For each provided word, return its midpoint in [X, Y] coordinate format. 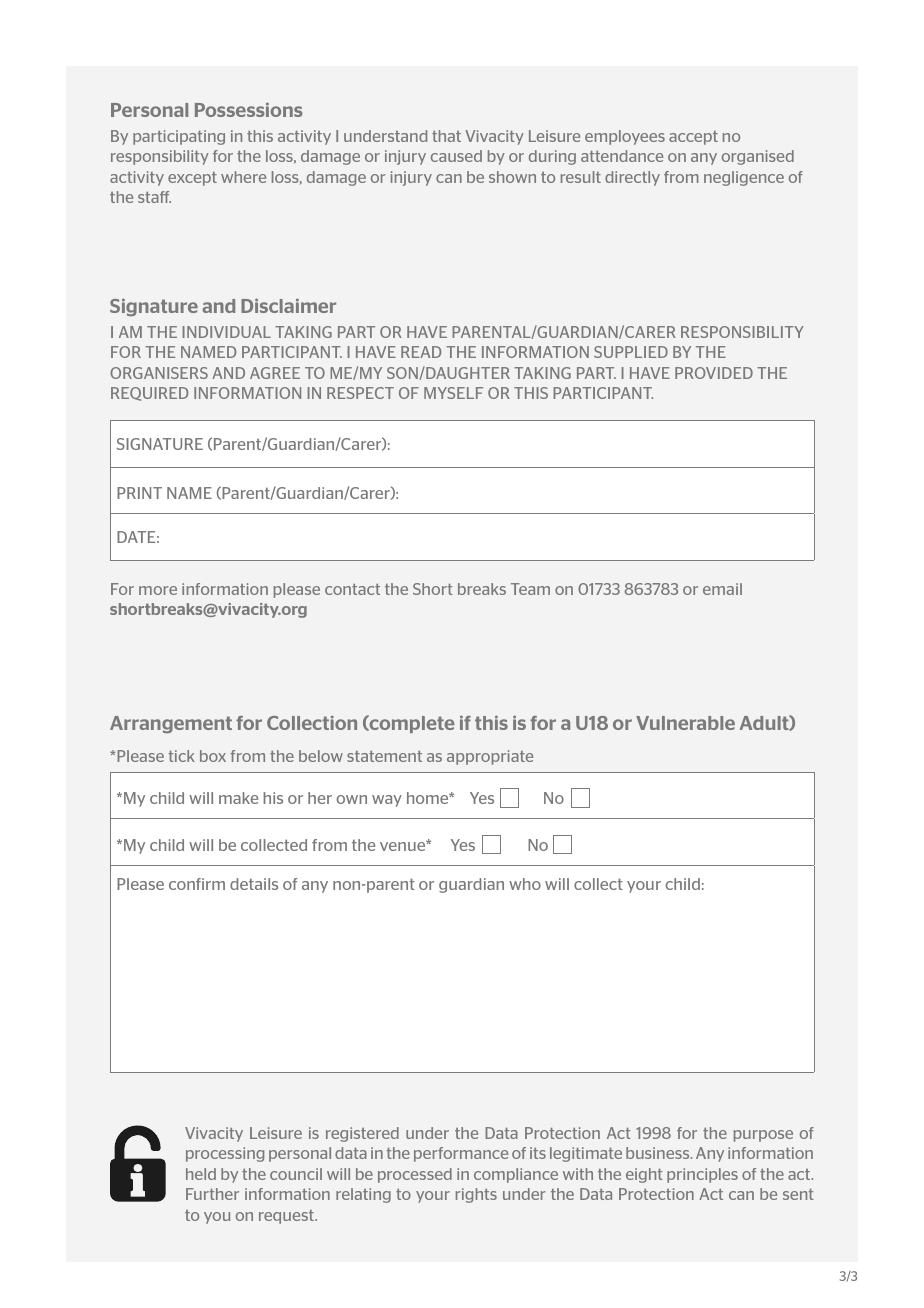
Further [212, 1194]
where [243, 177]
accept [693, 138]
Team [530, 589]
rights [476, 1195]
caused [456, 156]
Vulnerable [685, 723]
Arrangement [171, 724]
